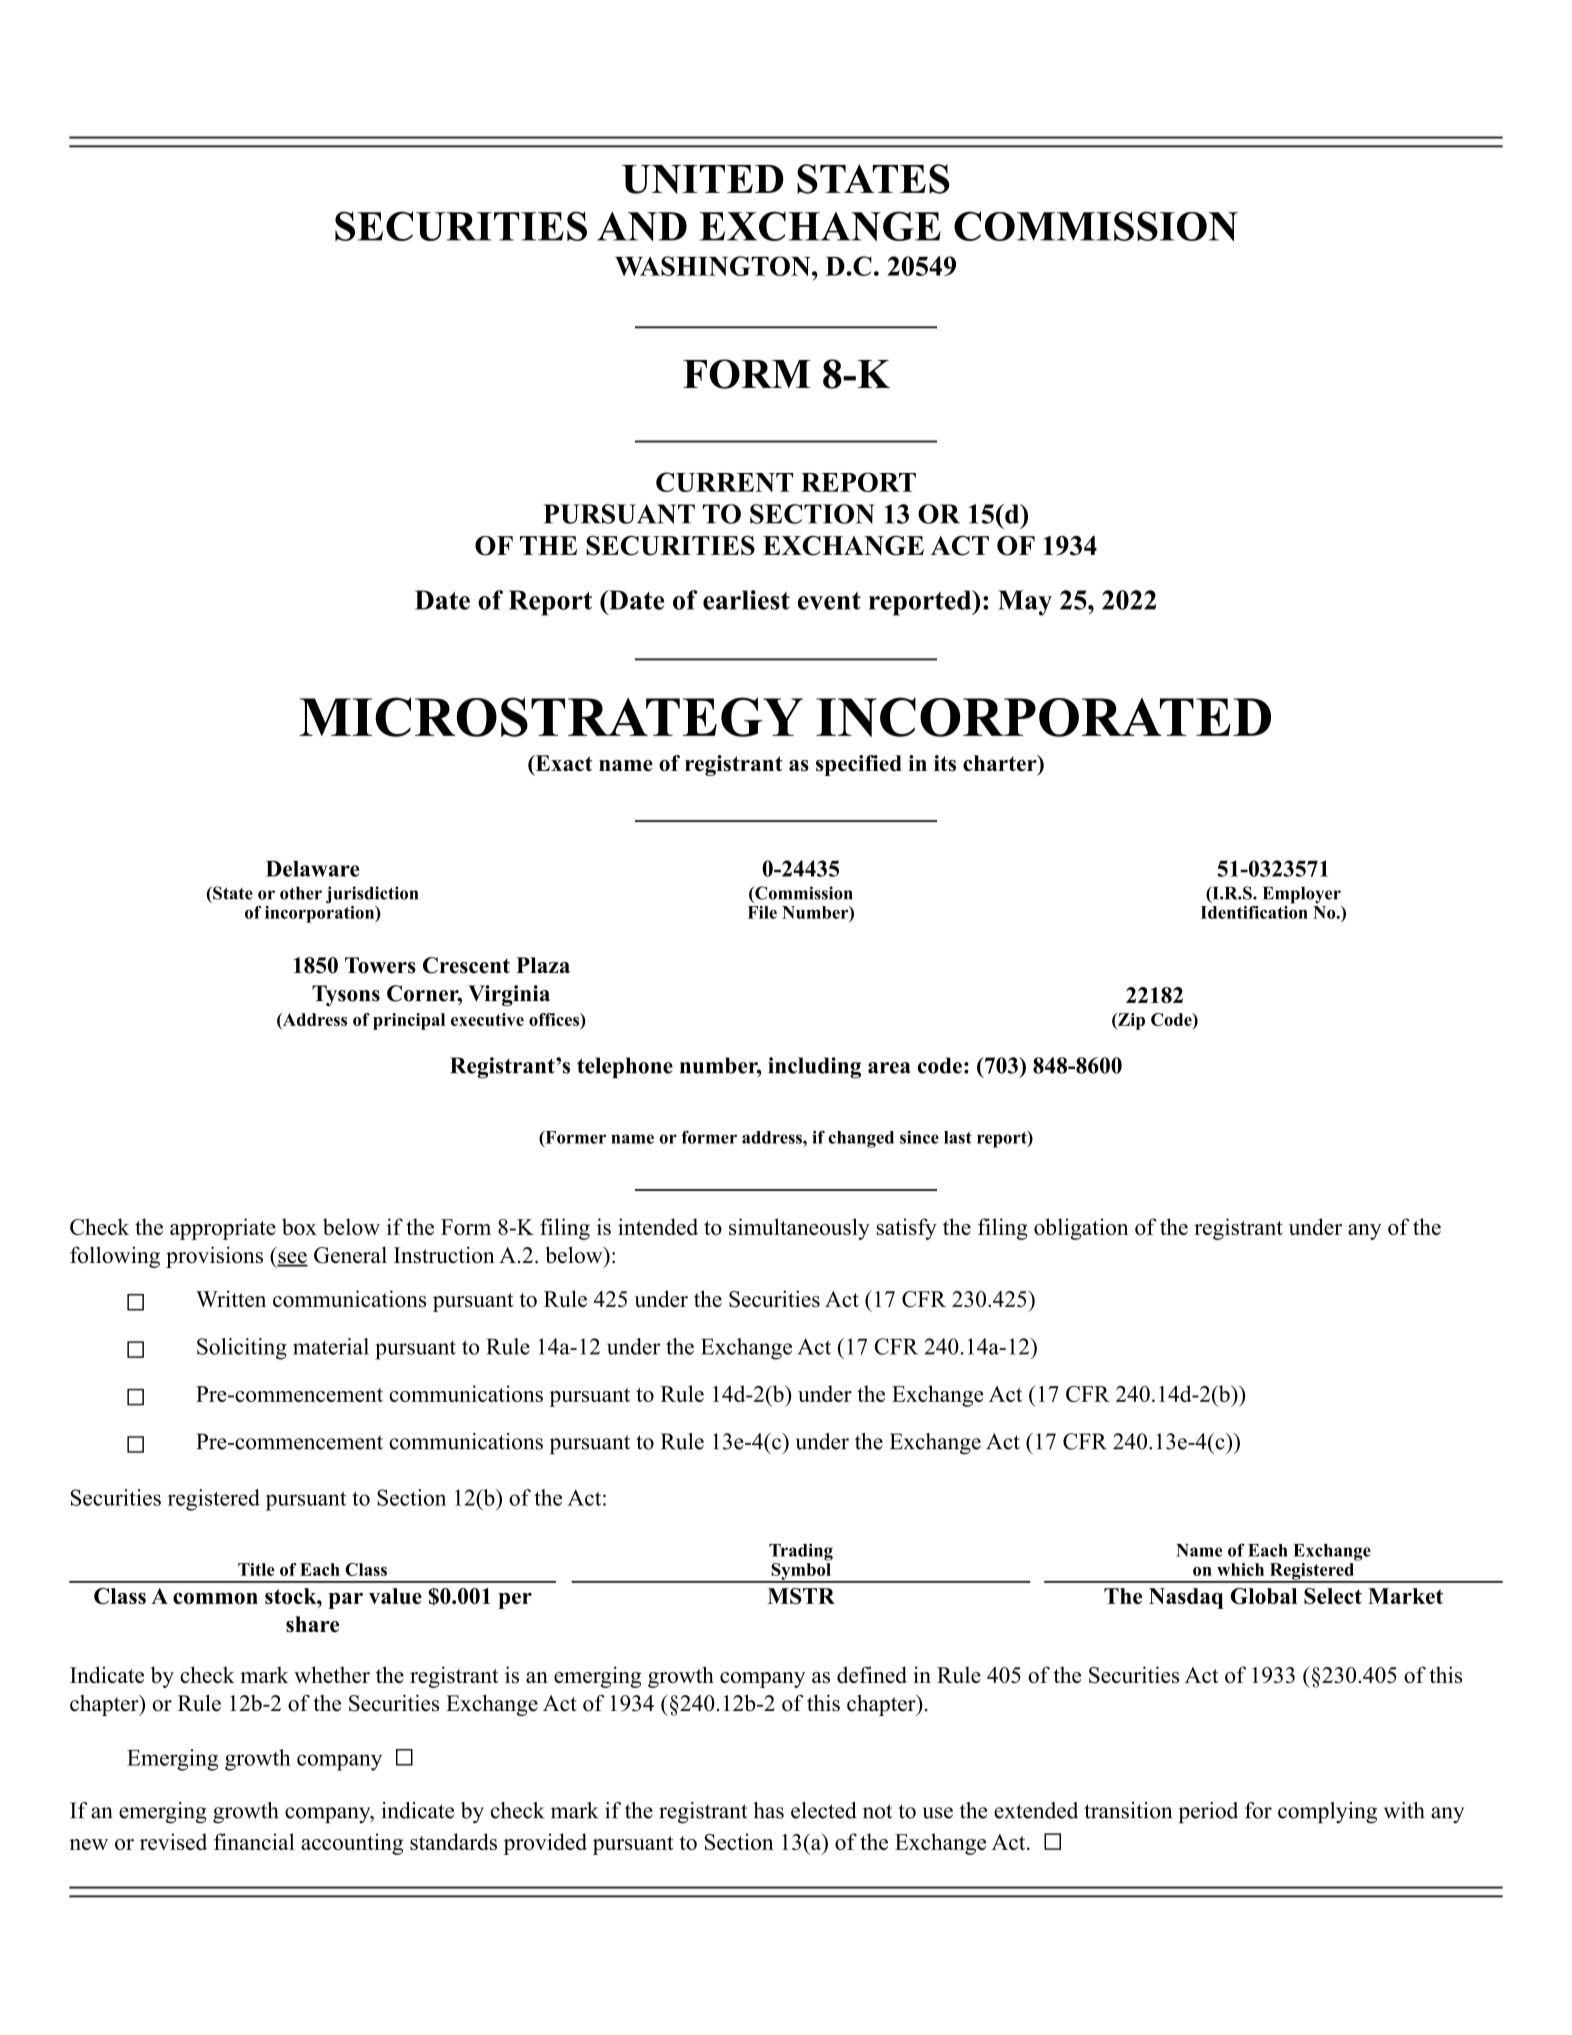 This screenshot has height=2035, width=1572. What do you see at coordinates (714, 266) in the screenshot?
I see `WASHINGTON` at bounding box center [714, 266].
